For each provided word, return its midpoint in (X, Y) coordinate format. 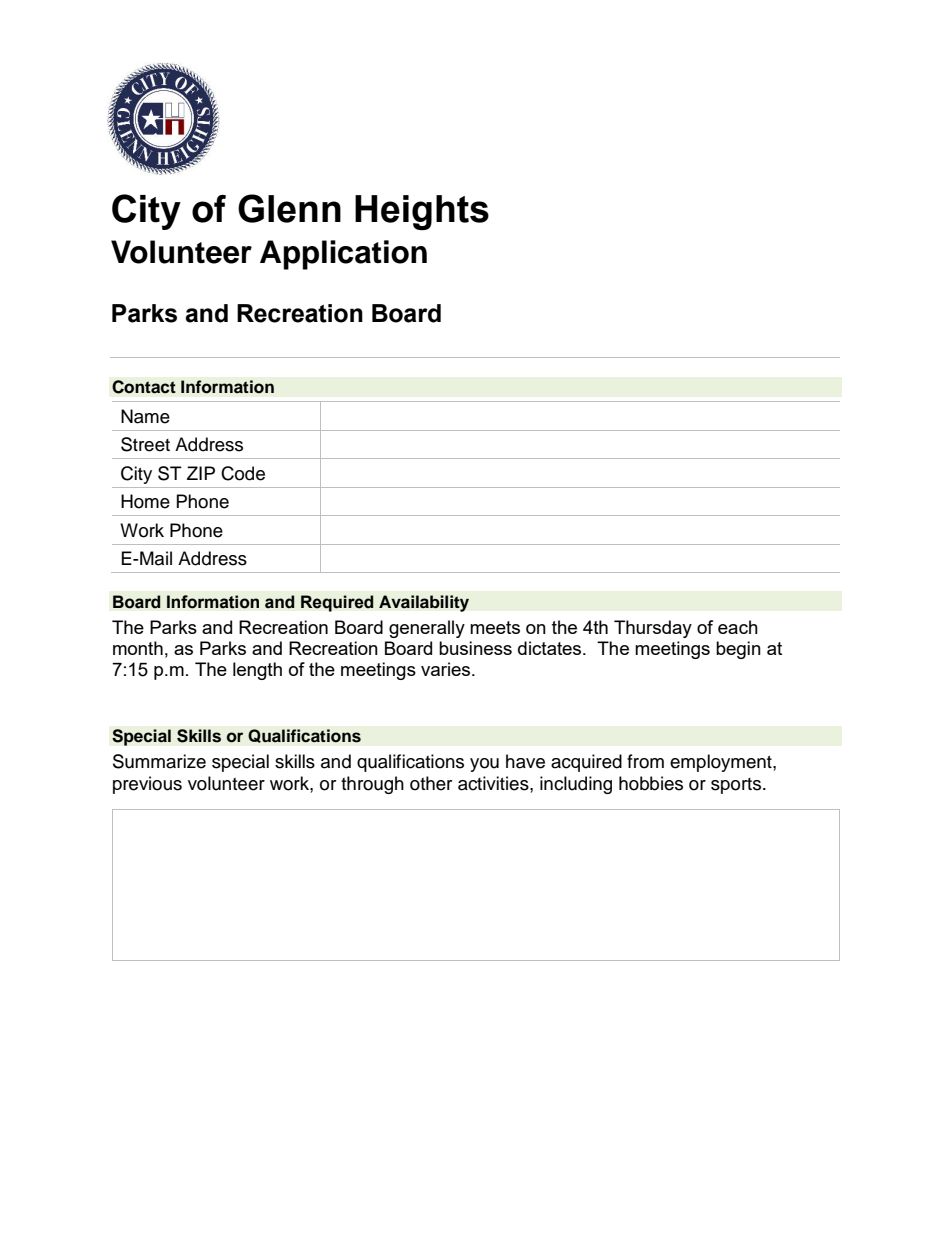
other (431, 783)
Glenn (289, 208)
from (645, 761)
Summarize (159, 761)
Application (343, 255)
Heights (422, 212)
